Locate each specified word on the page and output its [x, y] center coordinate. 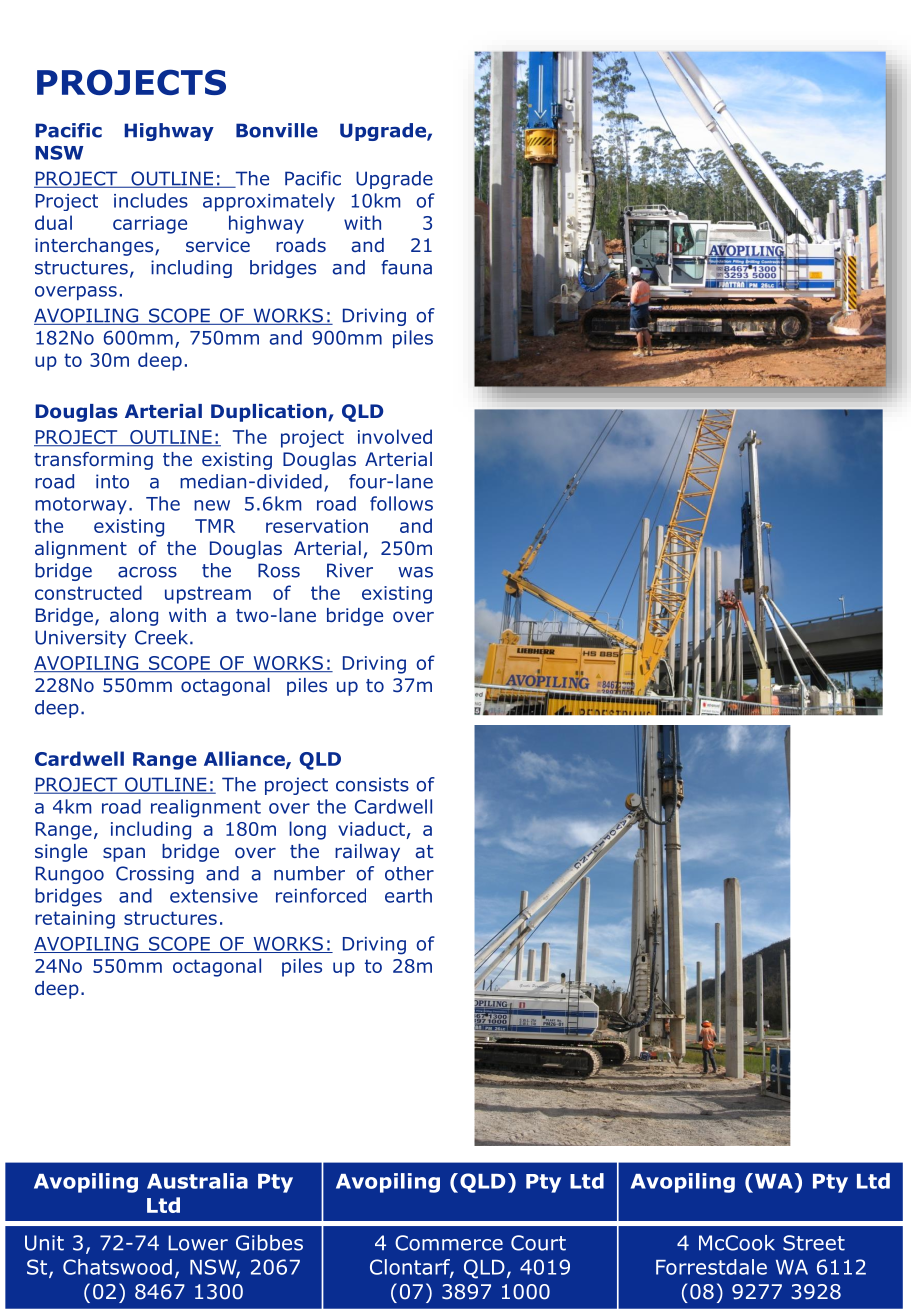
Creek [161, 637]
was [415, 572]
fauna [406, 267]
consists [372, 784]
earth [408, 895]
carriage [150, 225]
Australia [197, 1181]
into [112, 481]
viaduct [371, 828]
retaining [75, 920]
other [409, 873]
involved [395, 436]
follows [401, 503]
